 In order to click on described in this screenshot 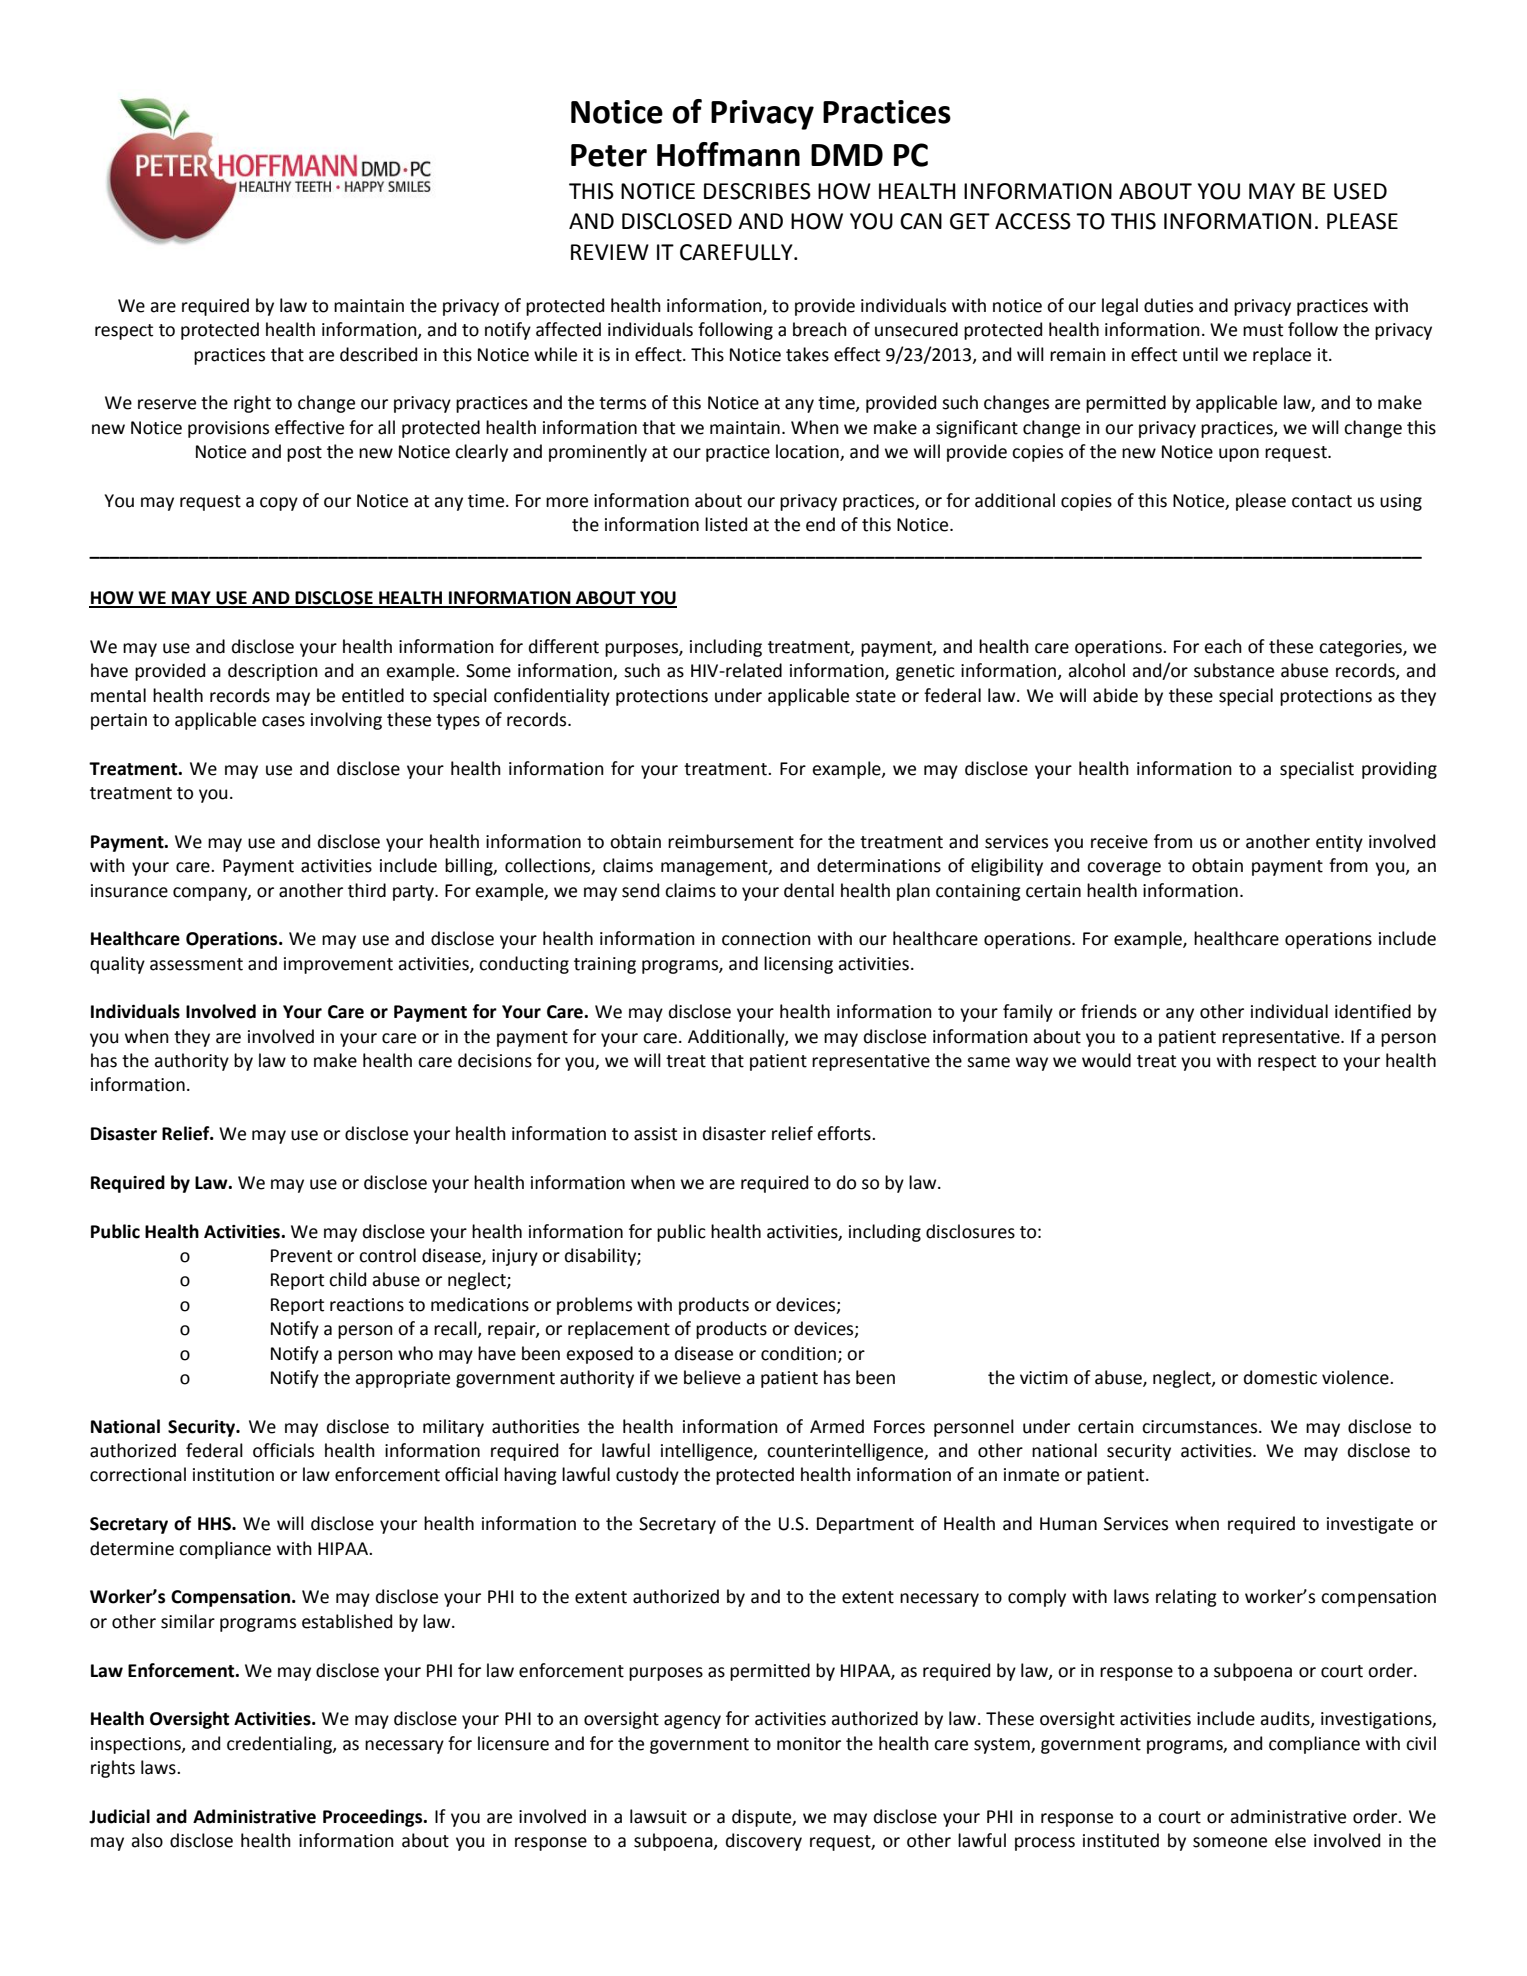, I will do `click(378, 354)`.
